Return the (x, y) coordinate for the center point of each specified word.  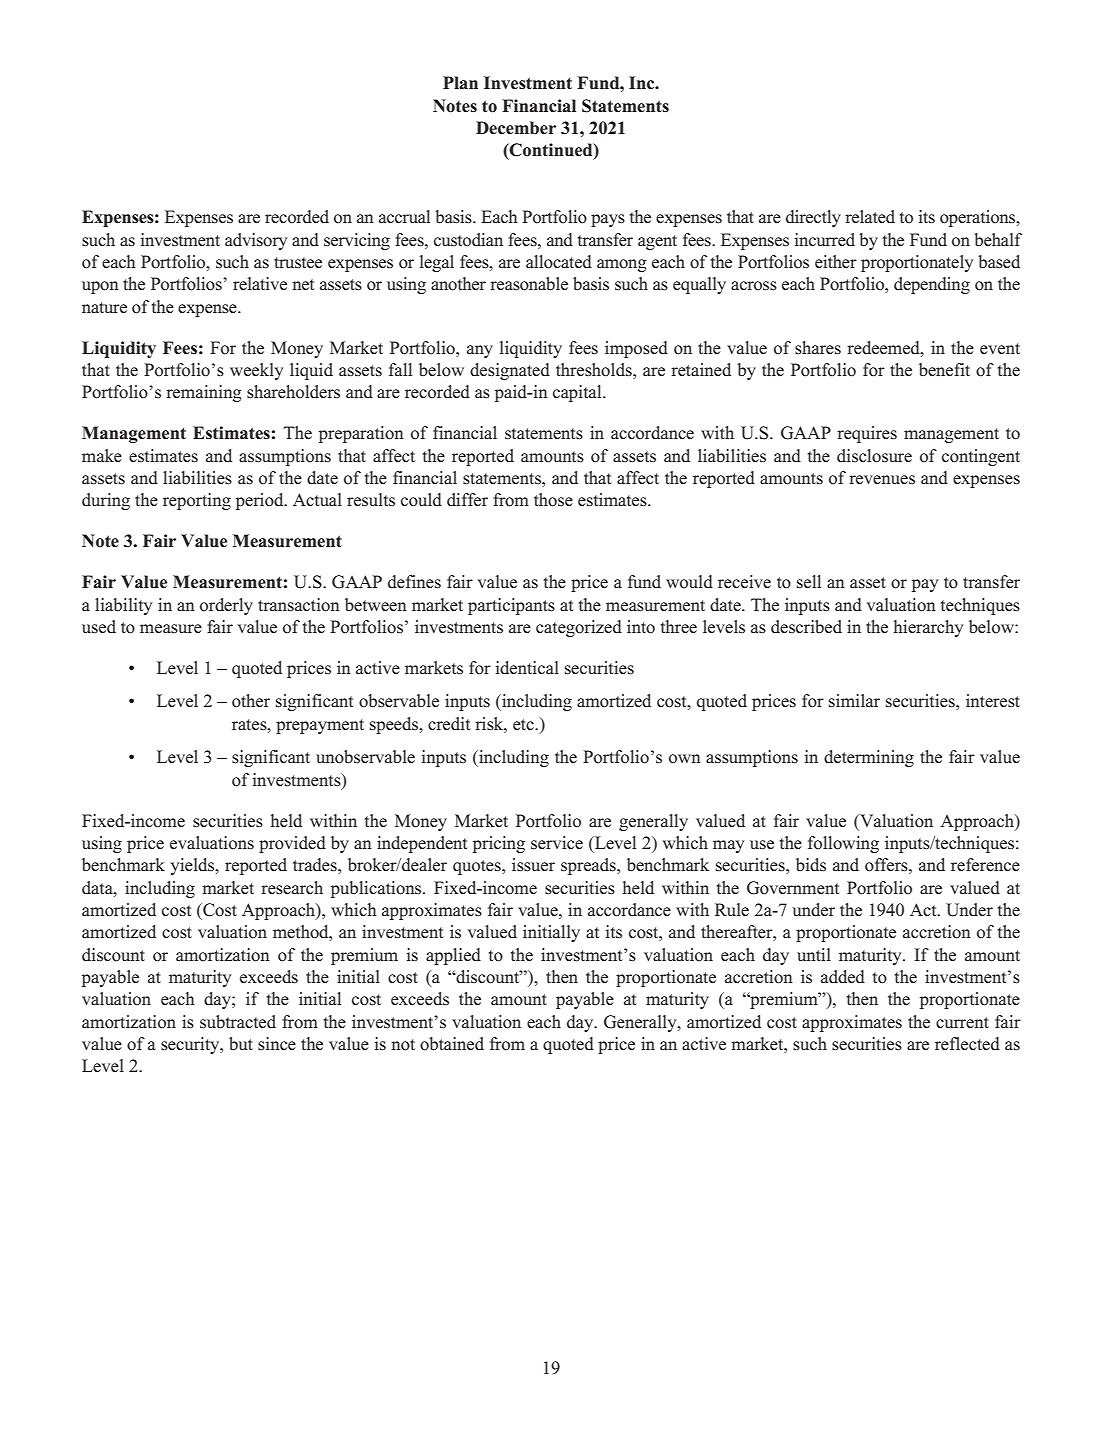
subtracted (238, 1022)
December (516, 128)
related (870, 217)
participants (511, 606)
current (962, 1022)
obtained (452, 1044)
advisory (256, 241)
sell (809, 582)
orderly (226, 606)
